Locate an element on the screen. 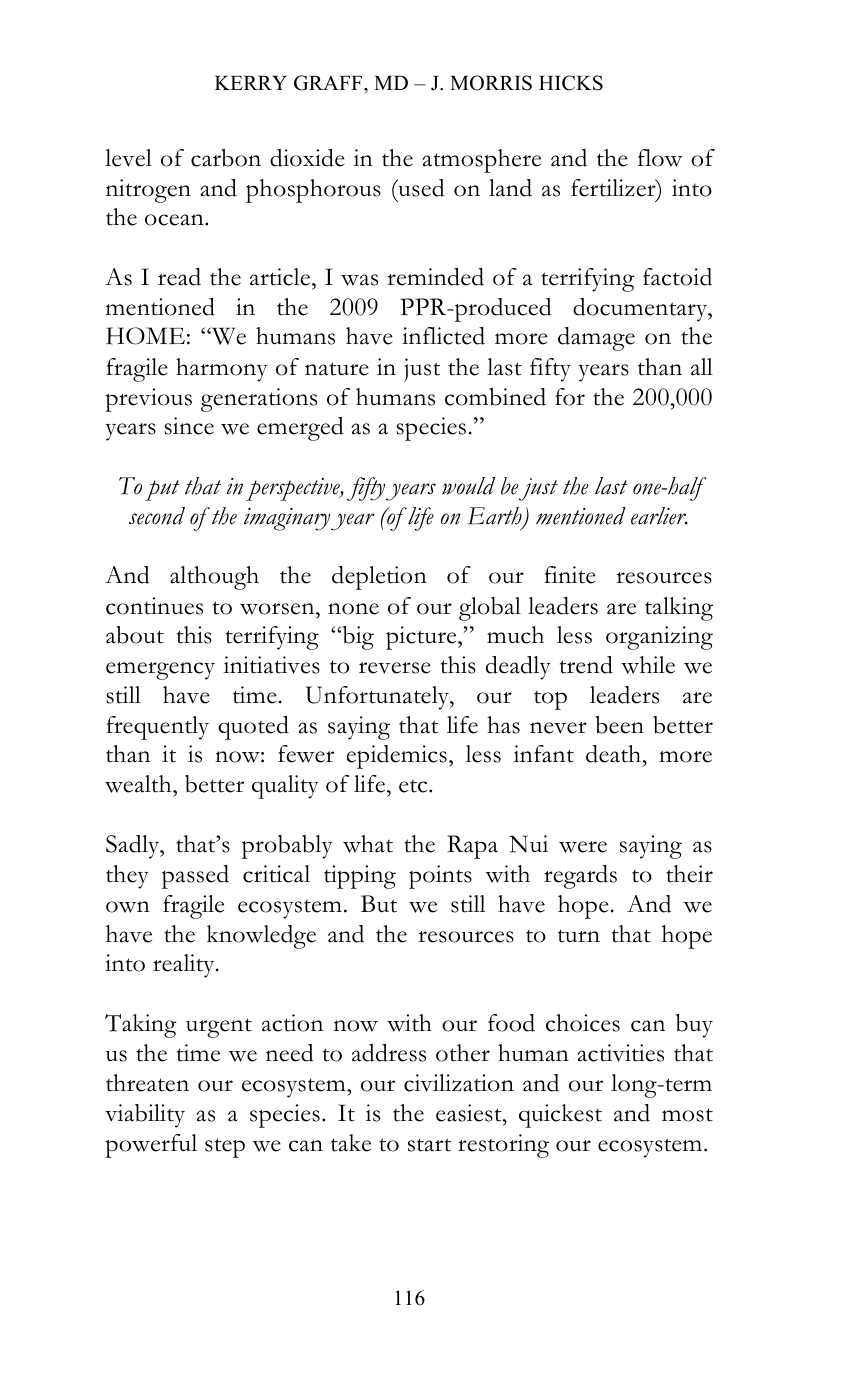 The width and height of the screenshot is (868, 1389). used is located at coordinates (420, 188).
